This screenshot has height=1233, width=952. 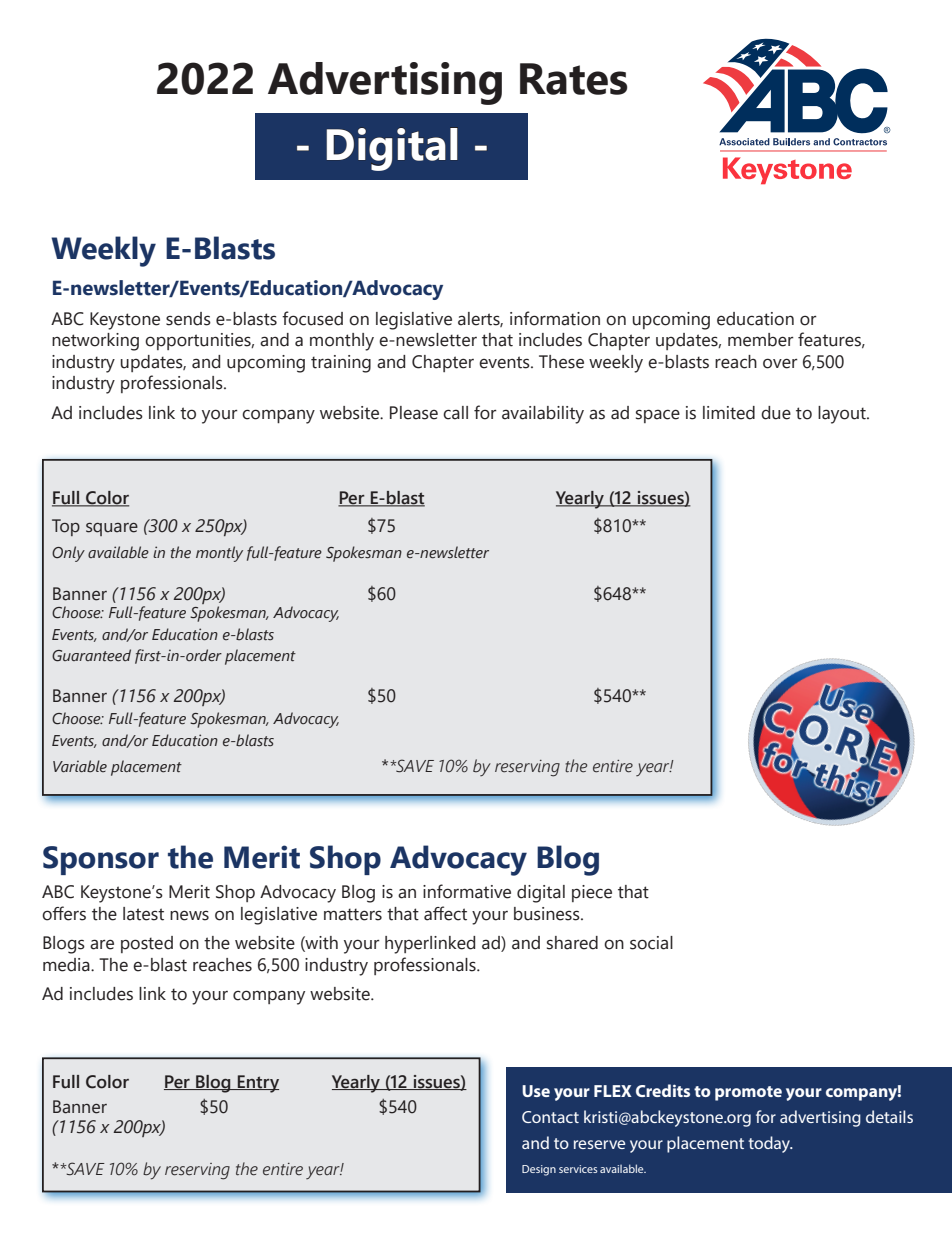 I want to click on sends, so click(x=188, y=319).
